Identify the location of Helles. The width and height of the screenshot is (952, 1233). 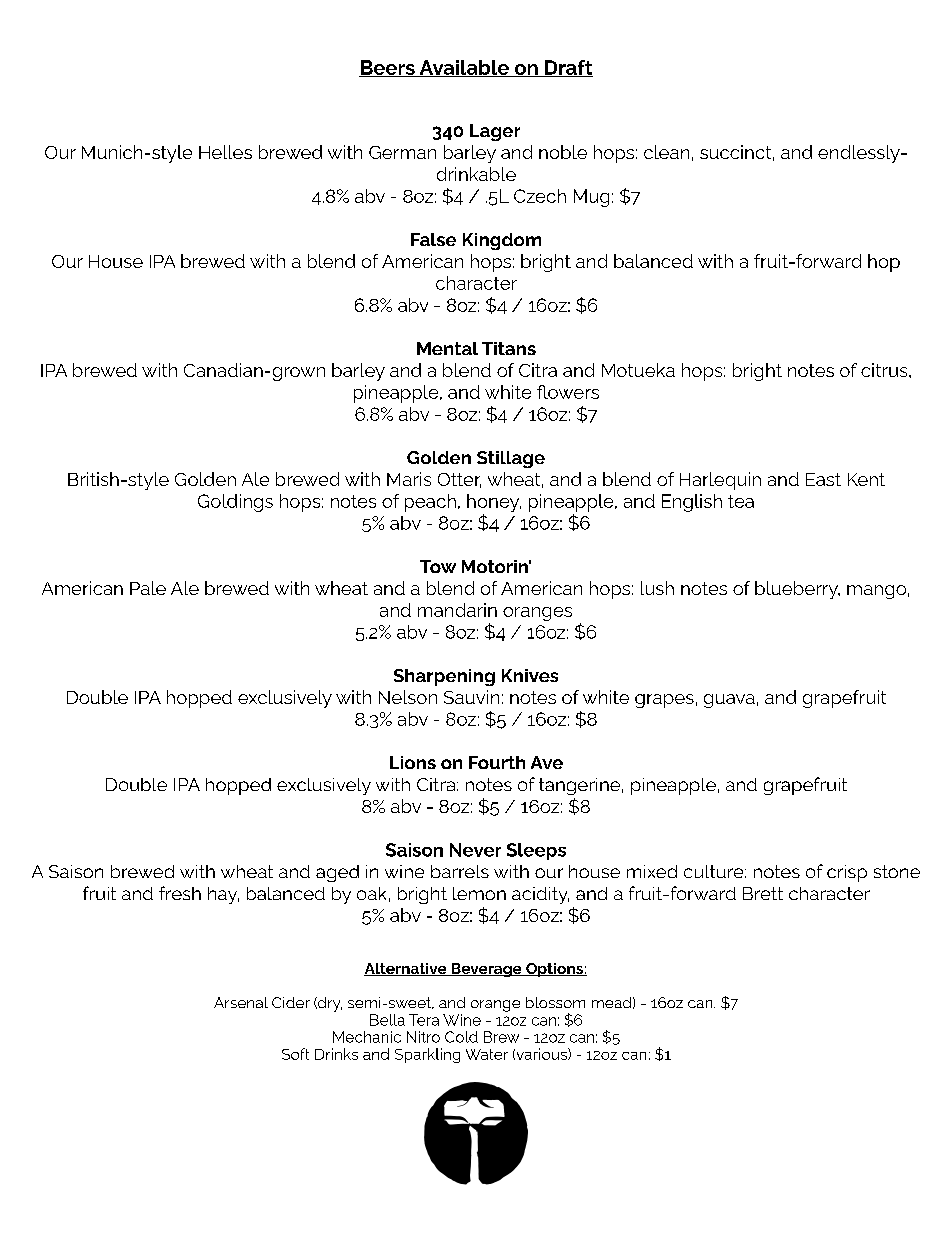
(225, 152).
